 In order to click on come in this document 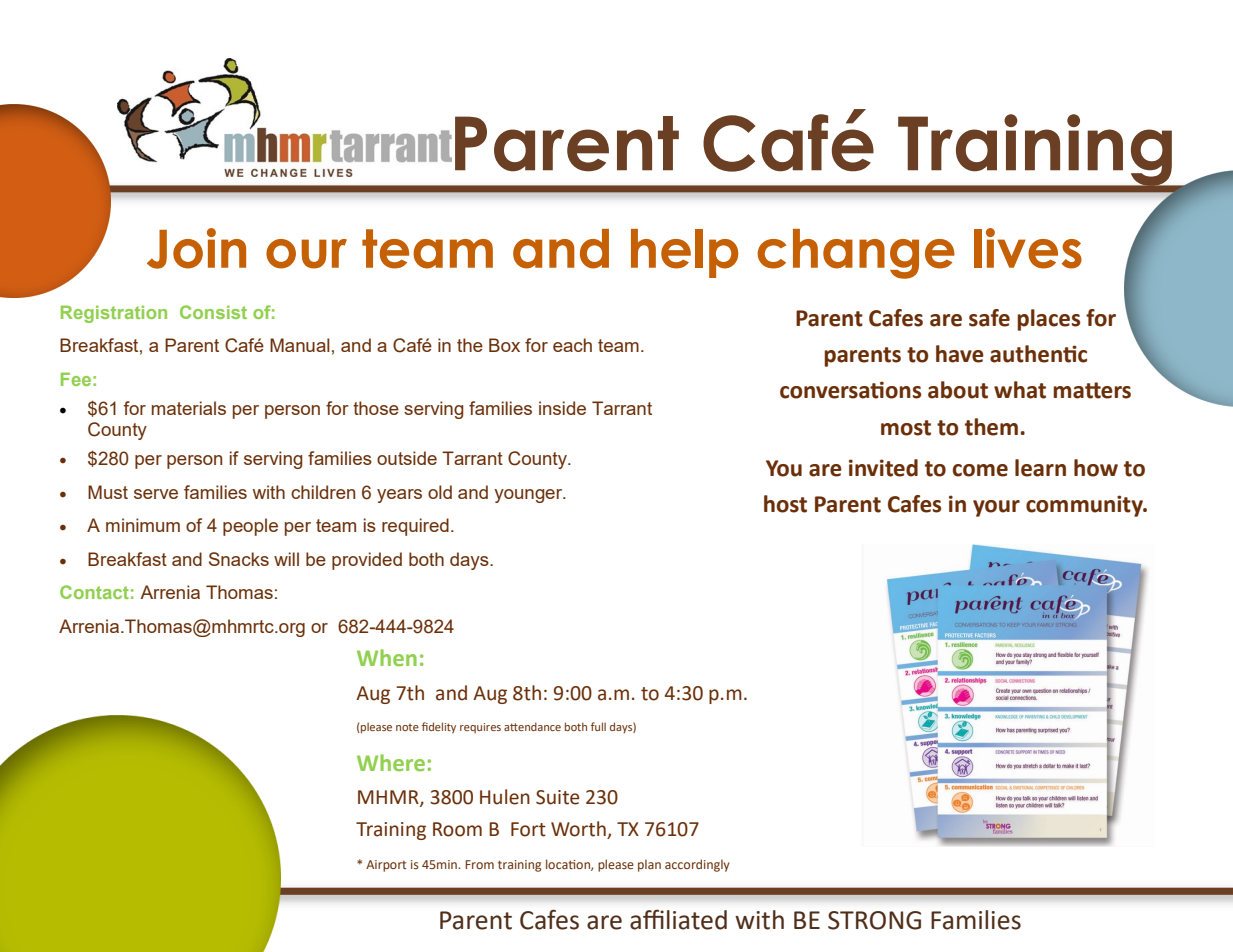, I will do `click(980, 470)`.
